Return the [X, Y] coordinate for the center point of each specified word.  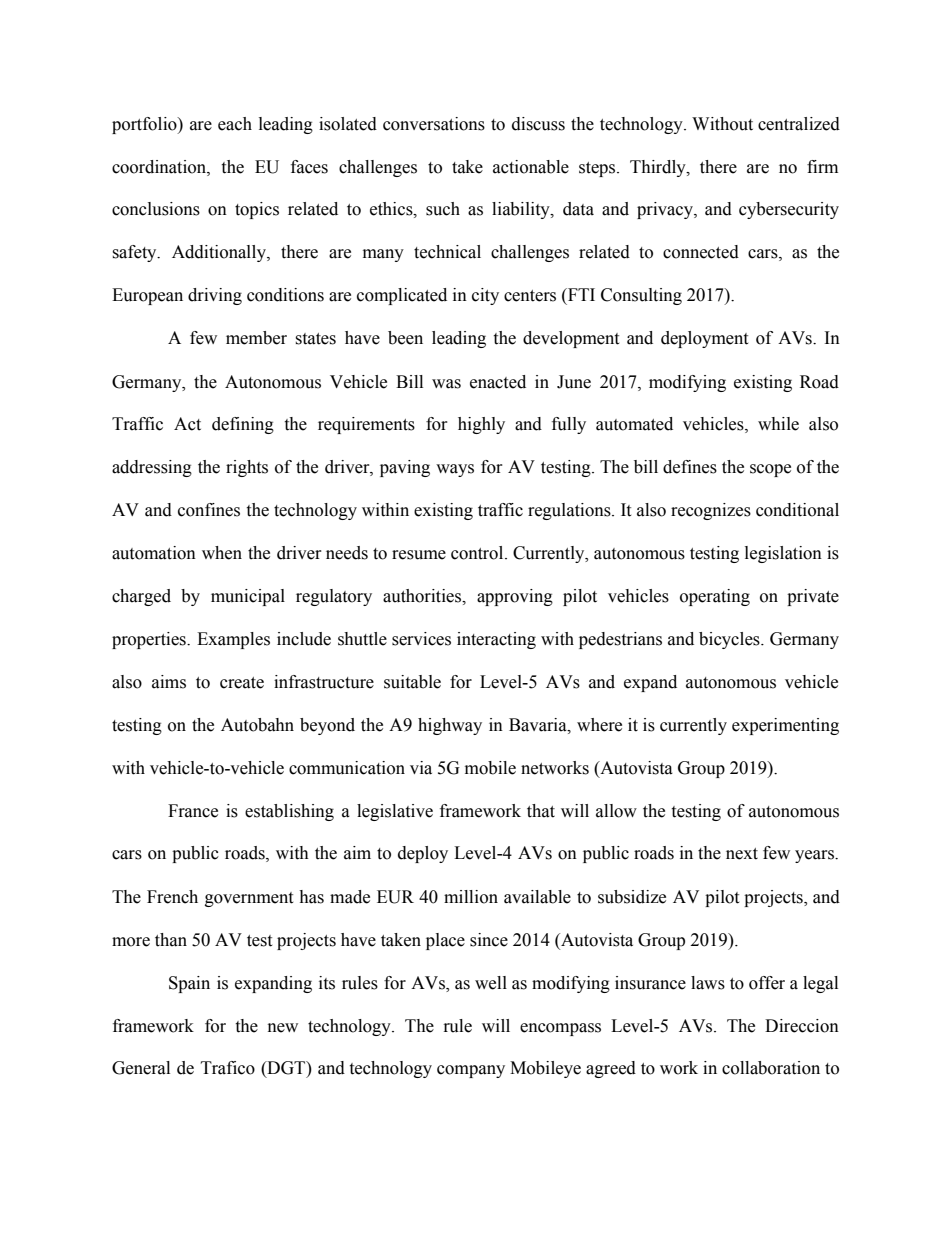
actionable [531, 167]
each [235, 124]
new [283, 1028]
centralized [799, 124]
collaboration [771, 1068]
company [471, 1071]
